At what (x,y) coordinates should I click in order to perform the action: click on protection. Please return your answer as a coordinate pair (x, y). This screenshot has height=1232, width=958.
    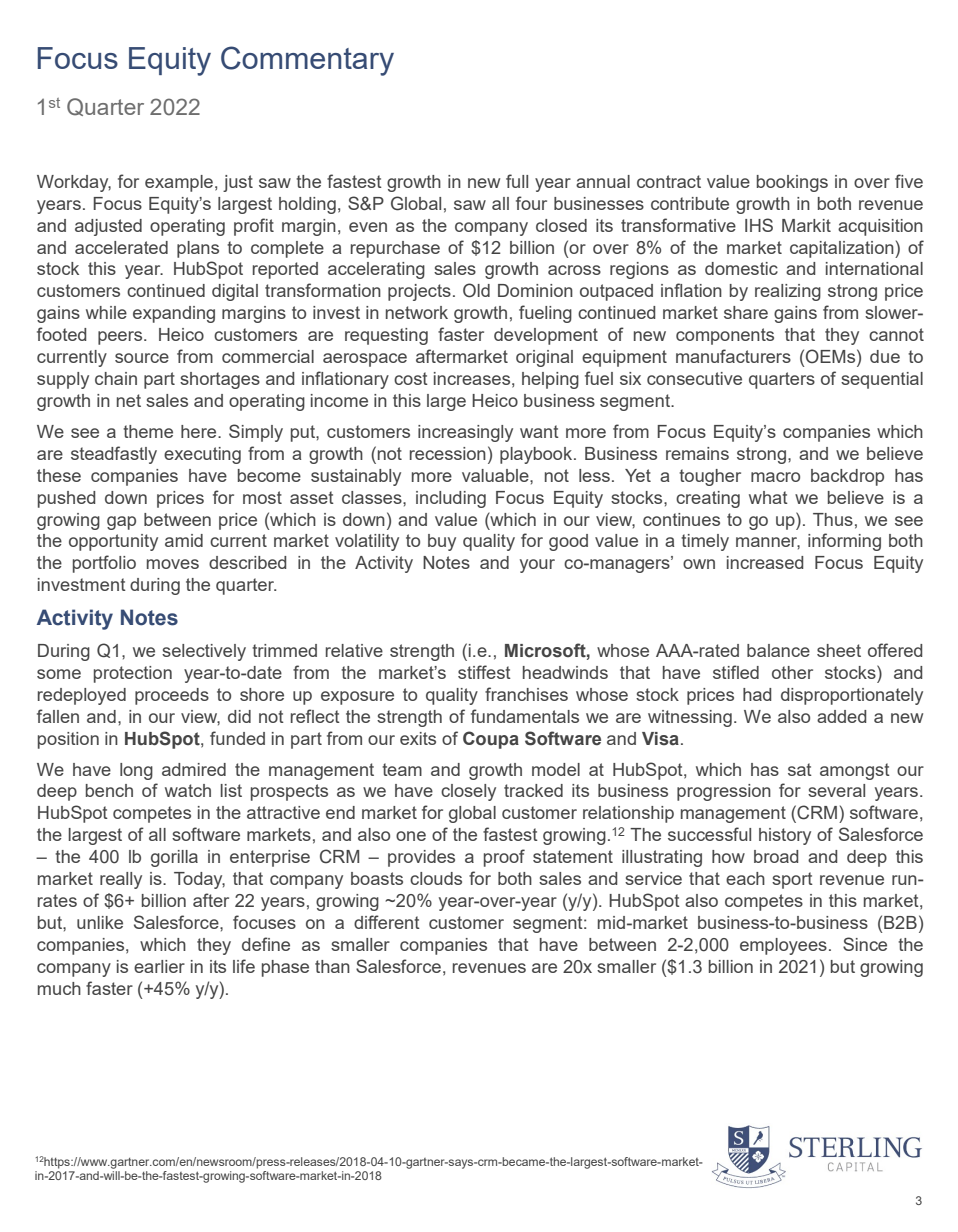
    Looking at the image, I should click on (133, 674).
